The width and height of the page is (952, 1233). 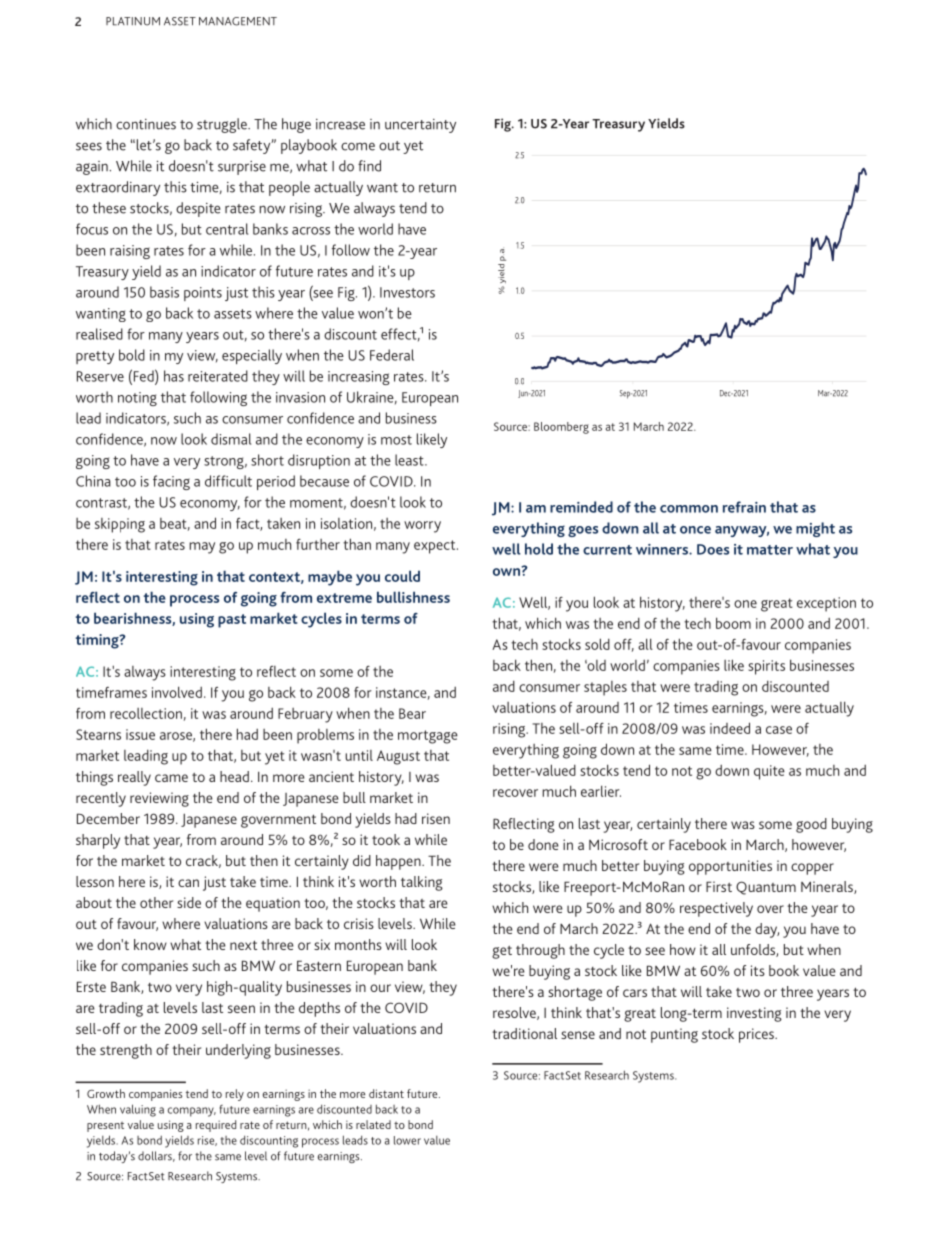 What do you see at coordinates (192, 1112) in the page?
I see `company` at bounding box center [192, 1112].
